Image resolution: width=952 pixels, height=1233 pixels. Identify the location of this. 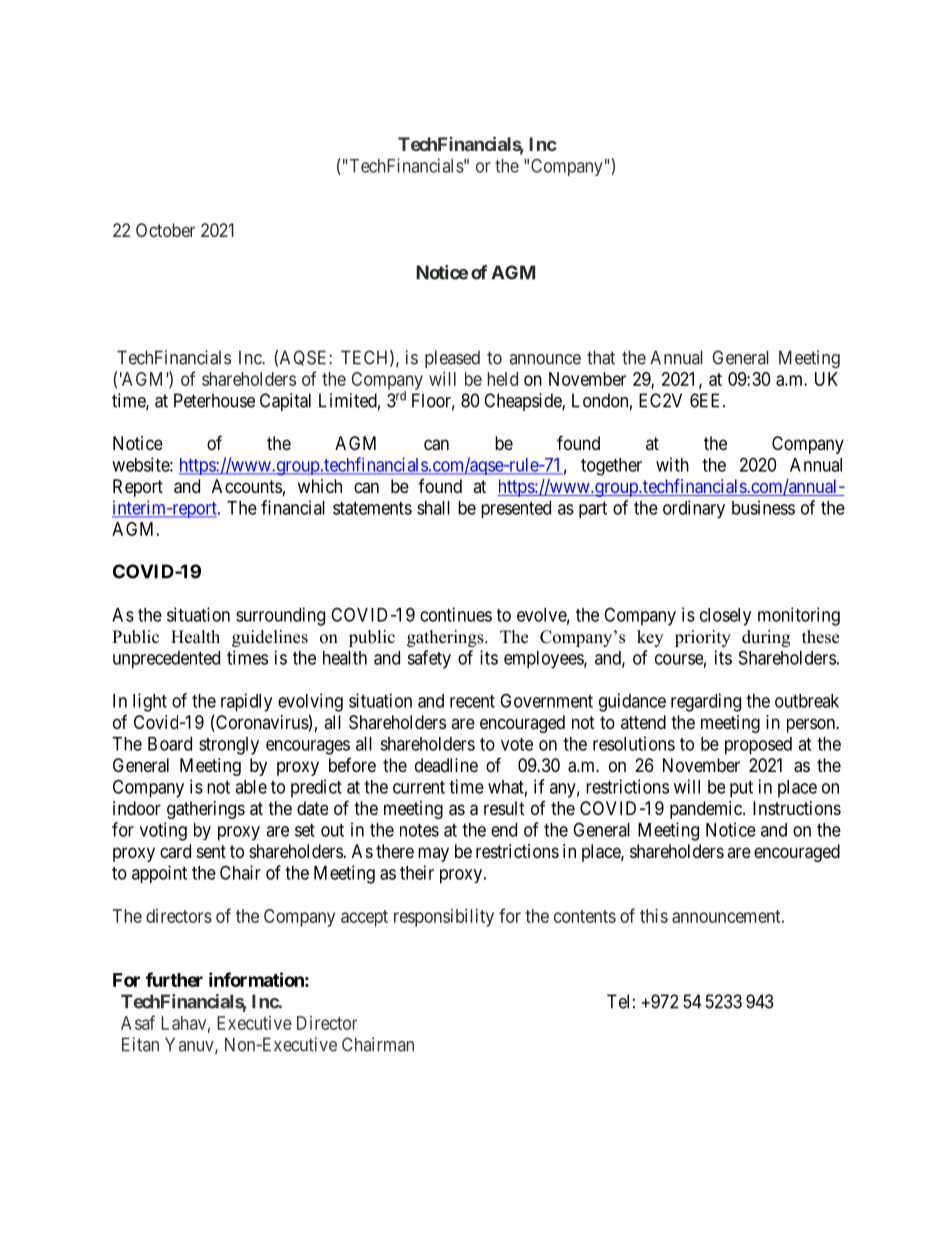
(654, 916).
